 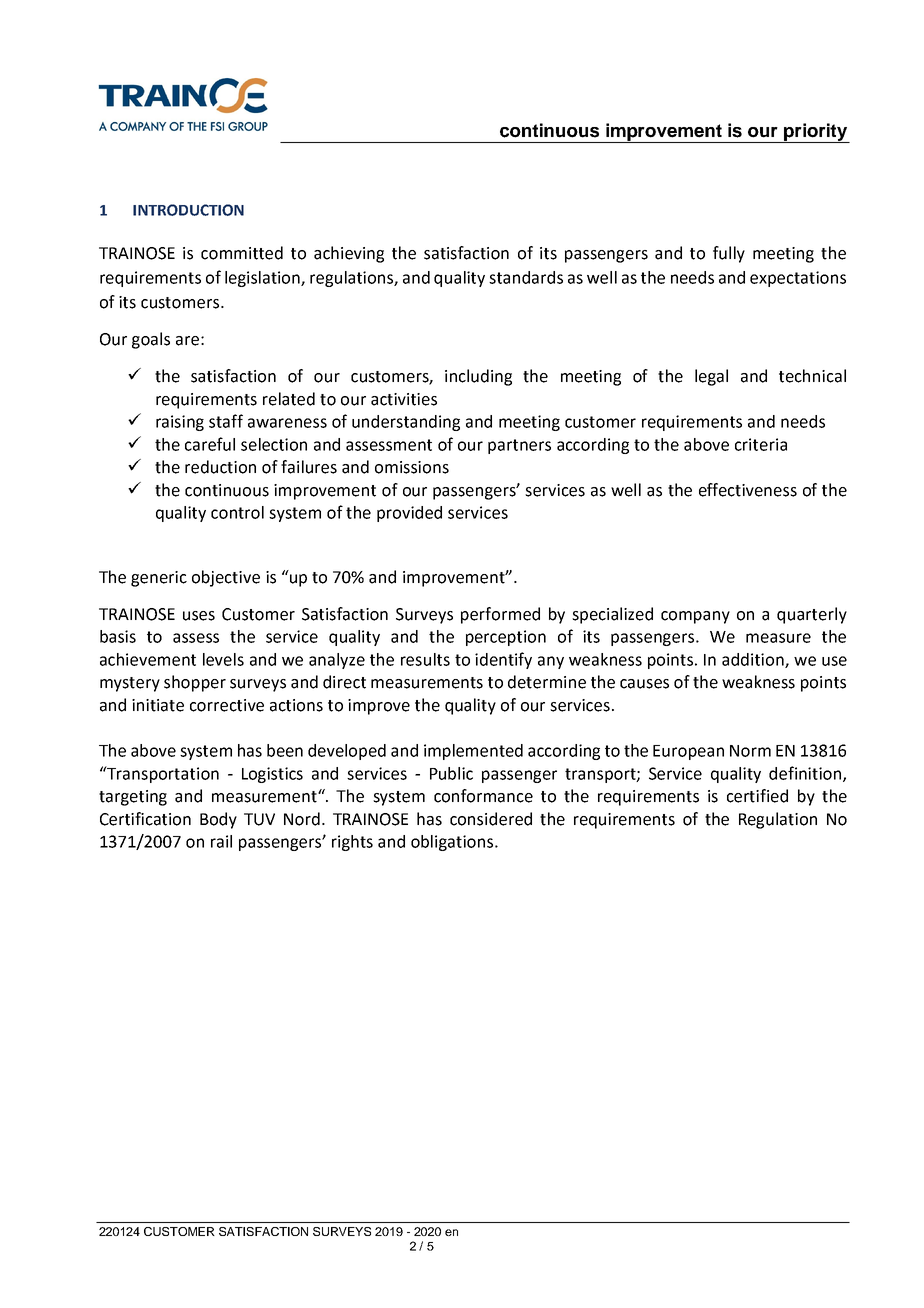 I want to click on legal, so click(x=711, y=377).
